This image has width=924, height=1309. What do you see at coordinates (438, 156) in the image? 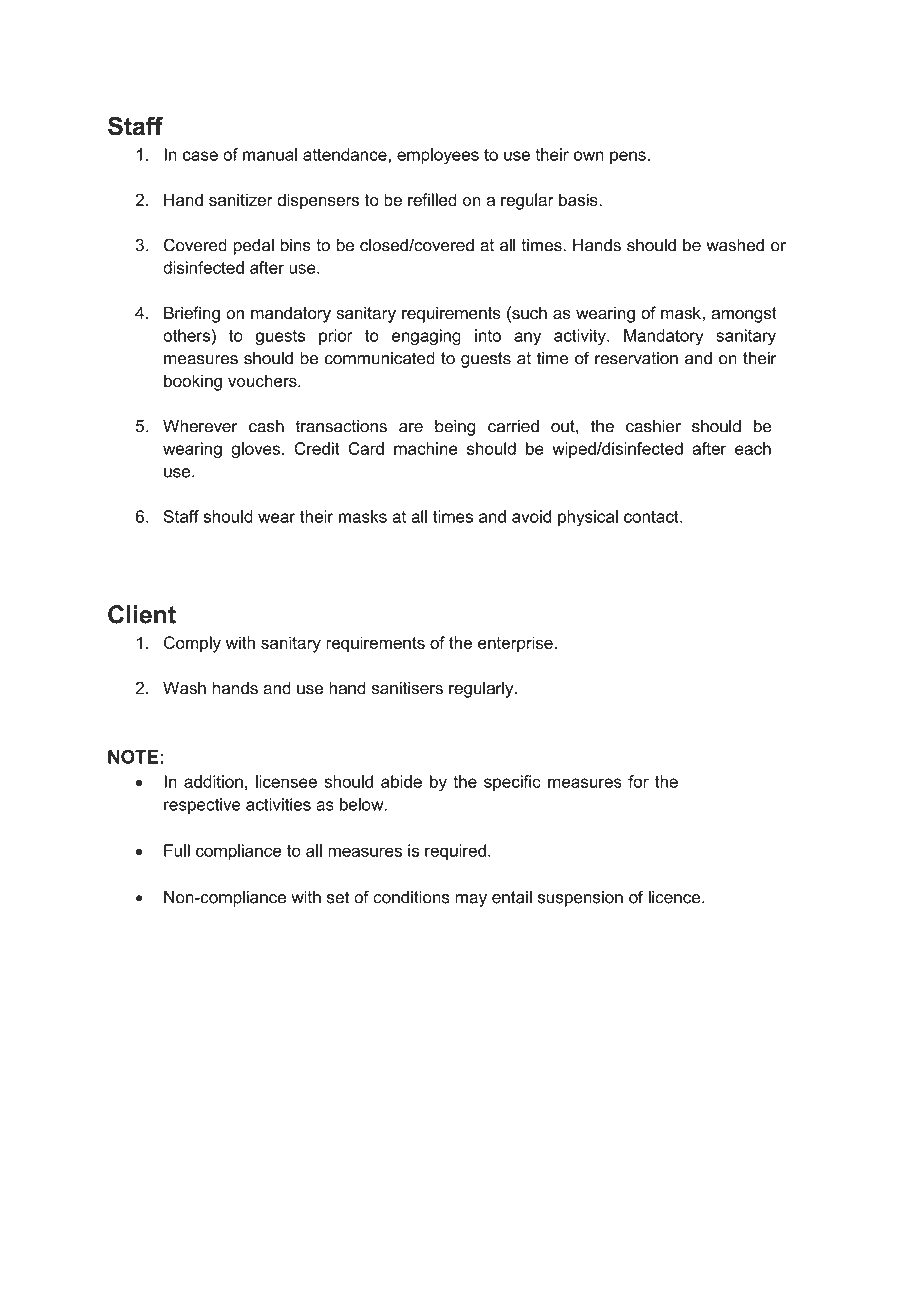
I see `employees` at bounding box center [438, 156].
